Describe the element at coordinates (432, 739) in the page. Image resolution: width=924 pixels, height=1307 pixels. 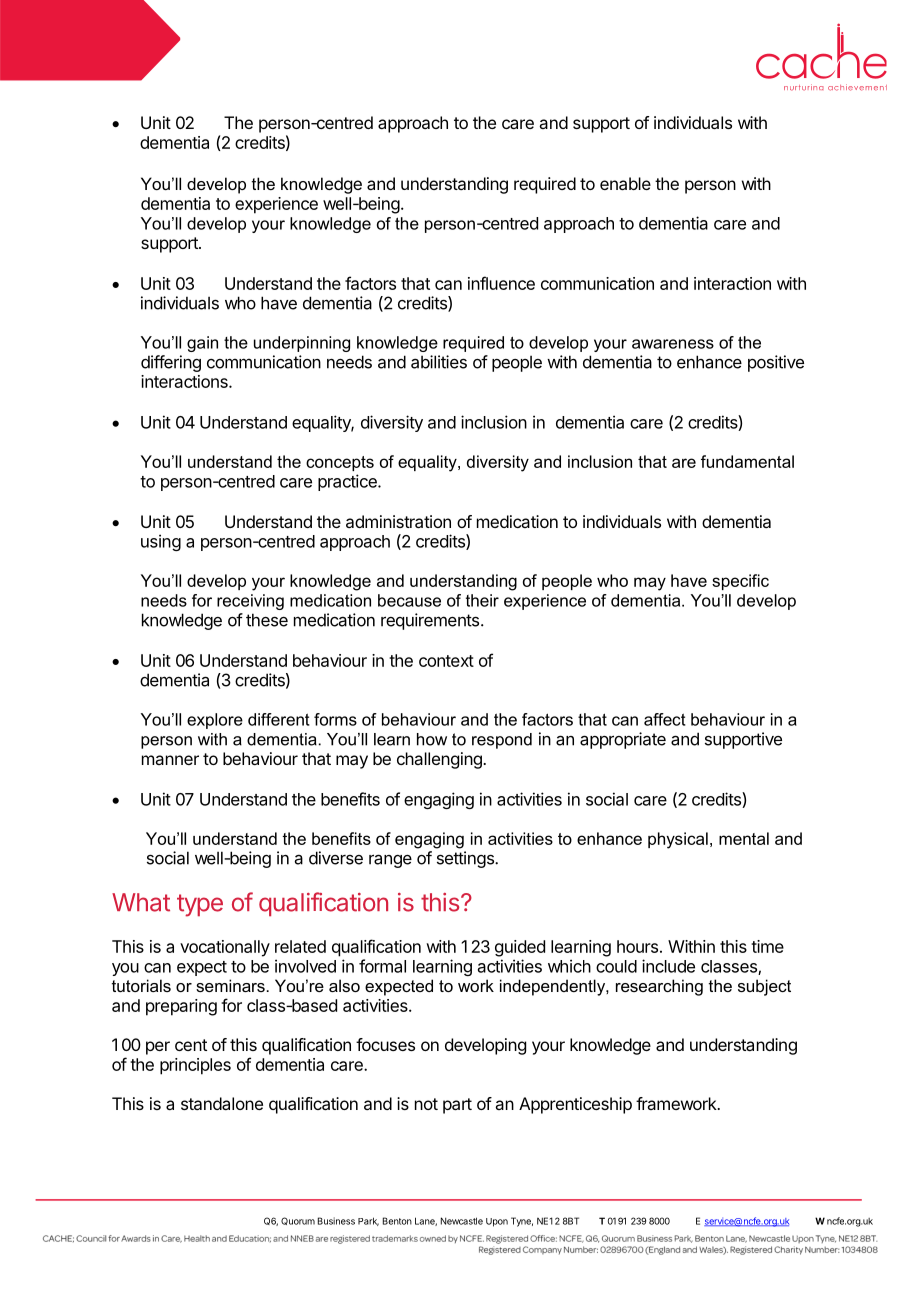
I see `how` at that location.
